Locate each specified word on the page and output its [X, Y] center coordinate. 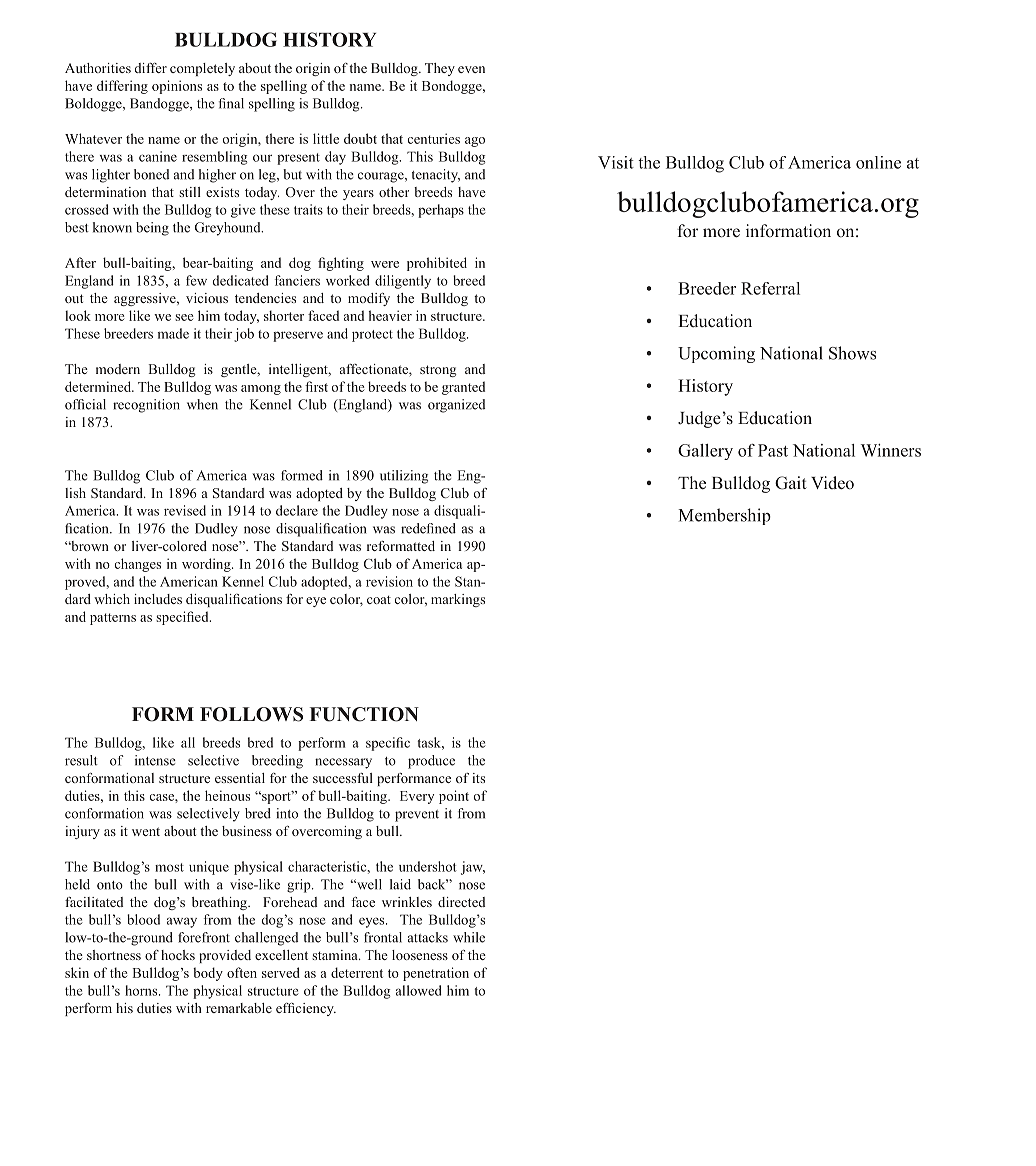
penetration [436, 974]
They [440, 69]
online [878, 162]
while [469, 937]
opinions [177, 87]
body [208, 974]
